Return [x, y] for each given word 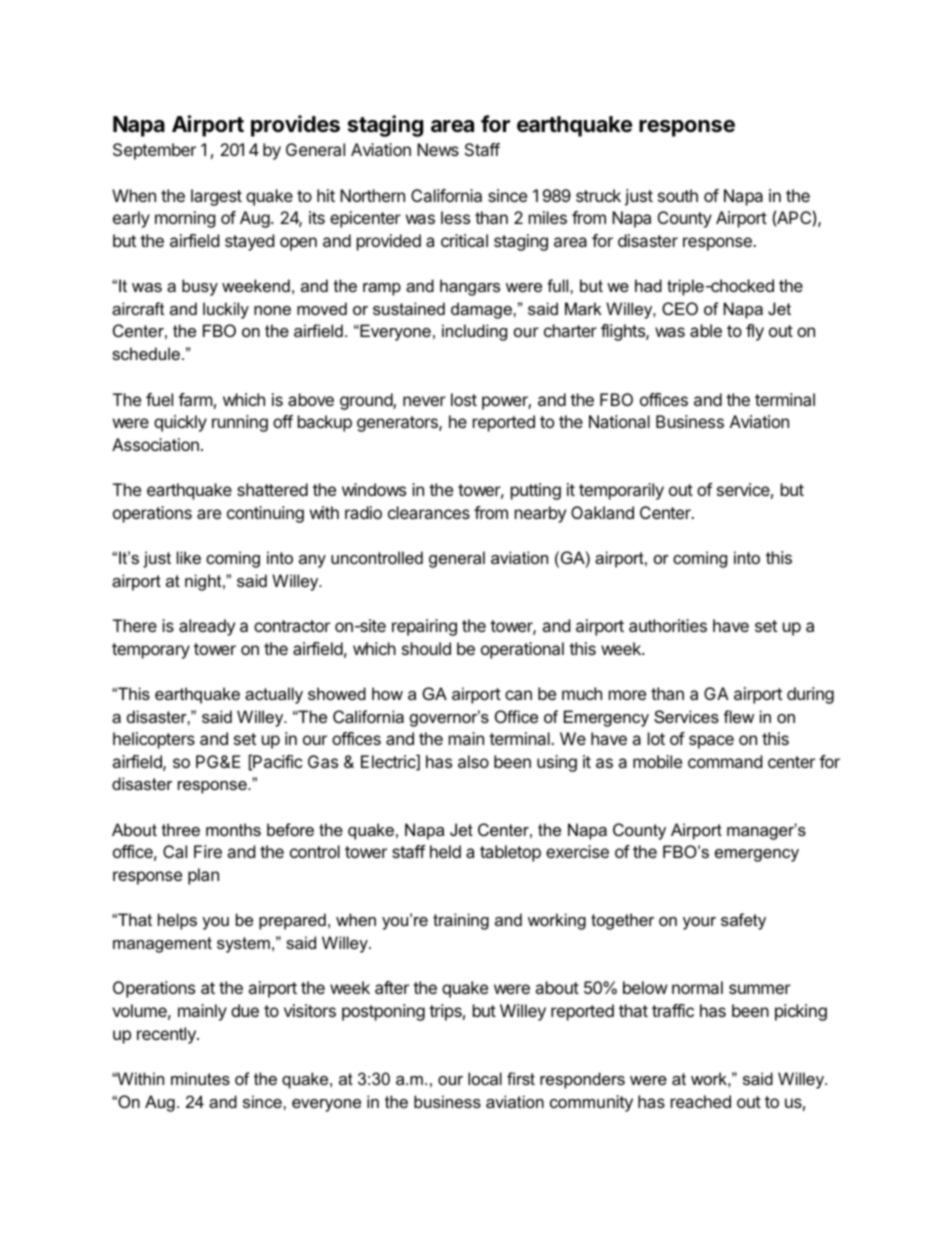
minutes [200, 1078]
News [438, 149]
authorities [668, 625]
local [485, 1078]
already [207, 627]
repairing [424, 627]
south [678, 195]
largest [216, 197]
